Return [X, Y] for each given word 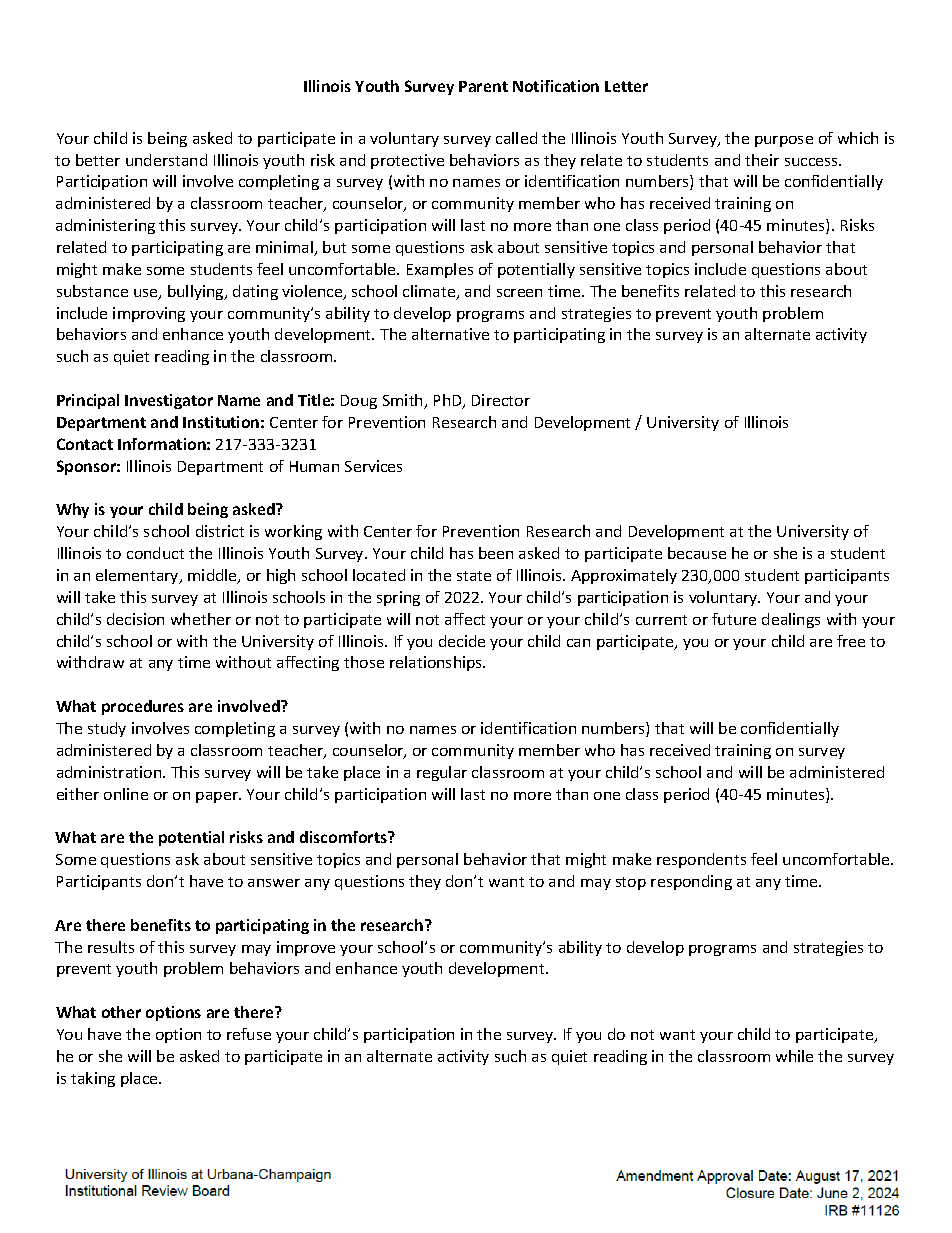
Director [501, 400]
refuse [249, 1034]
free [851, 641]
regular [442, 773]
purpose [784, 141]
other [121, 1012]
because [697, 553]
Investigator [169, 401]
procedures [143, 707]
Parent [483, 86]
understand [166, 160]
